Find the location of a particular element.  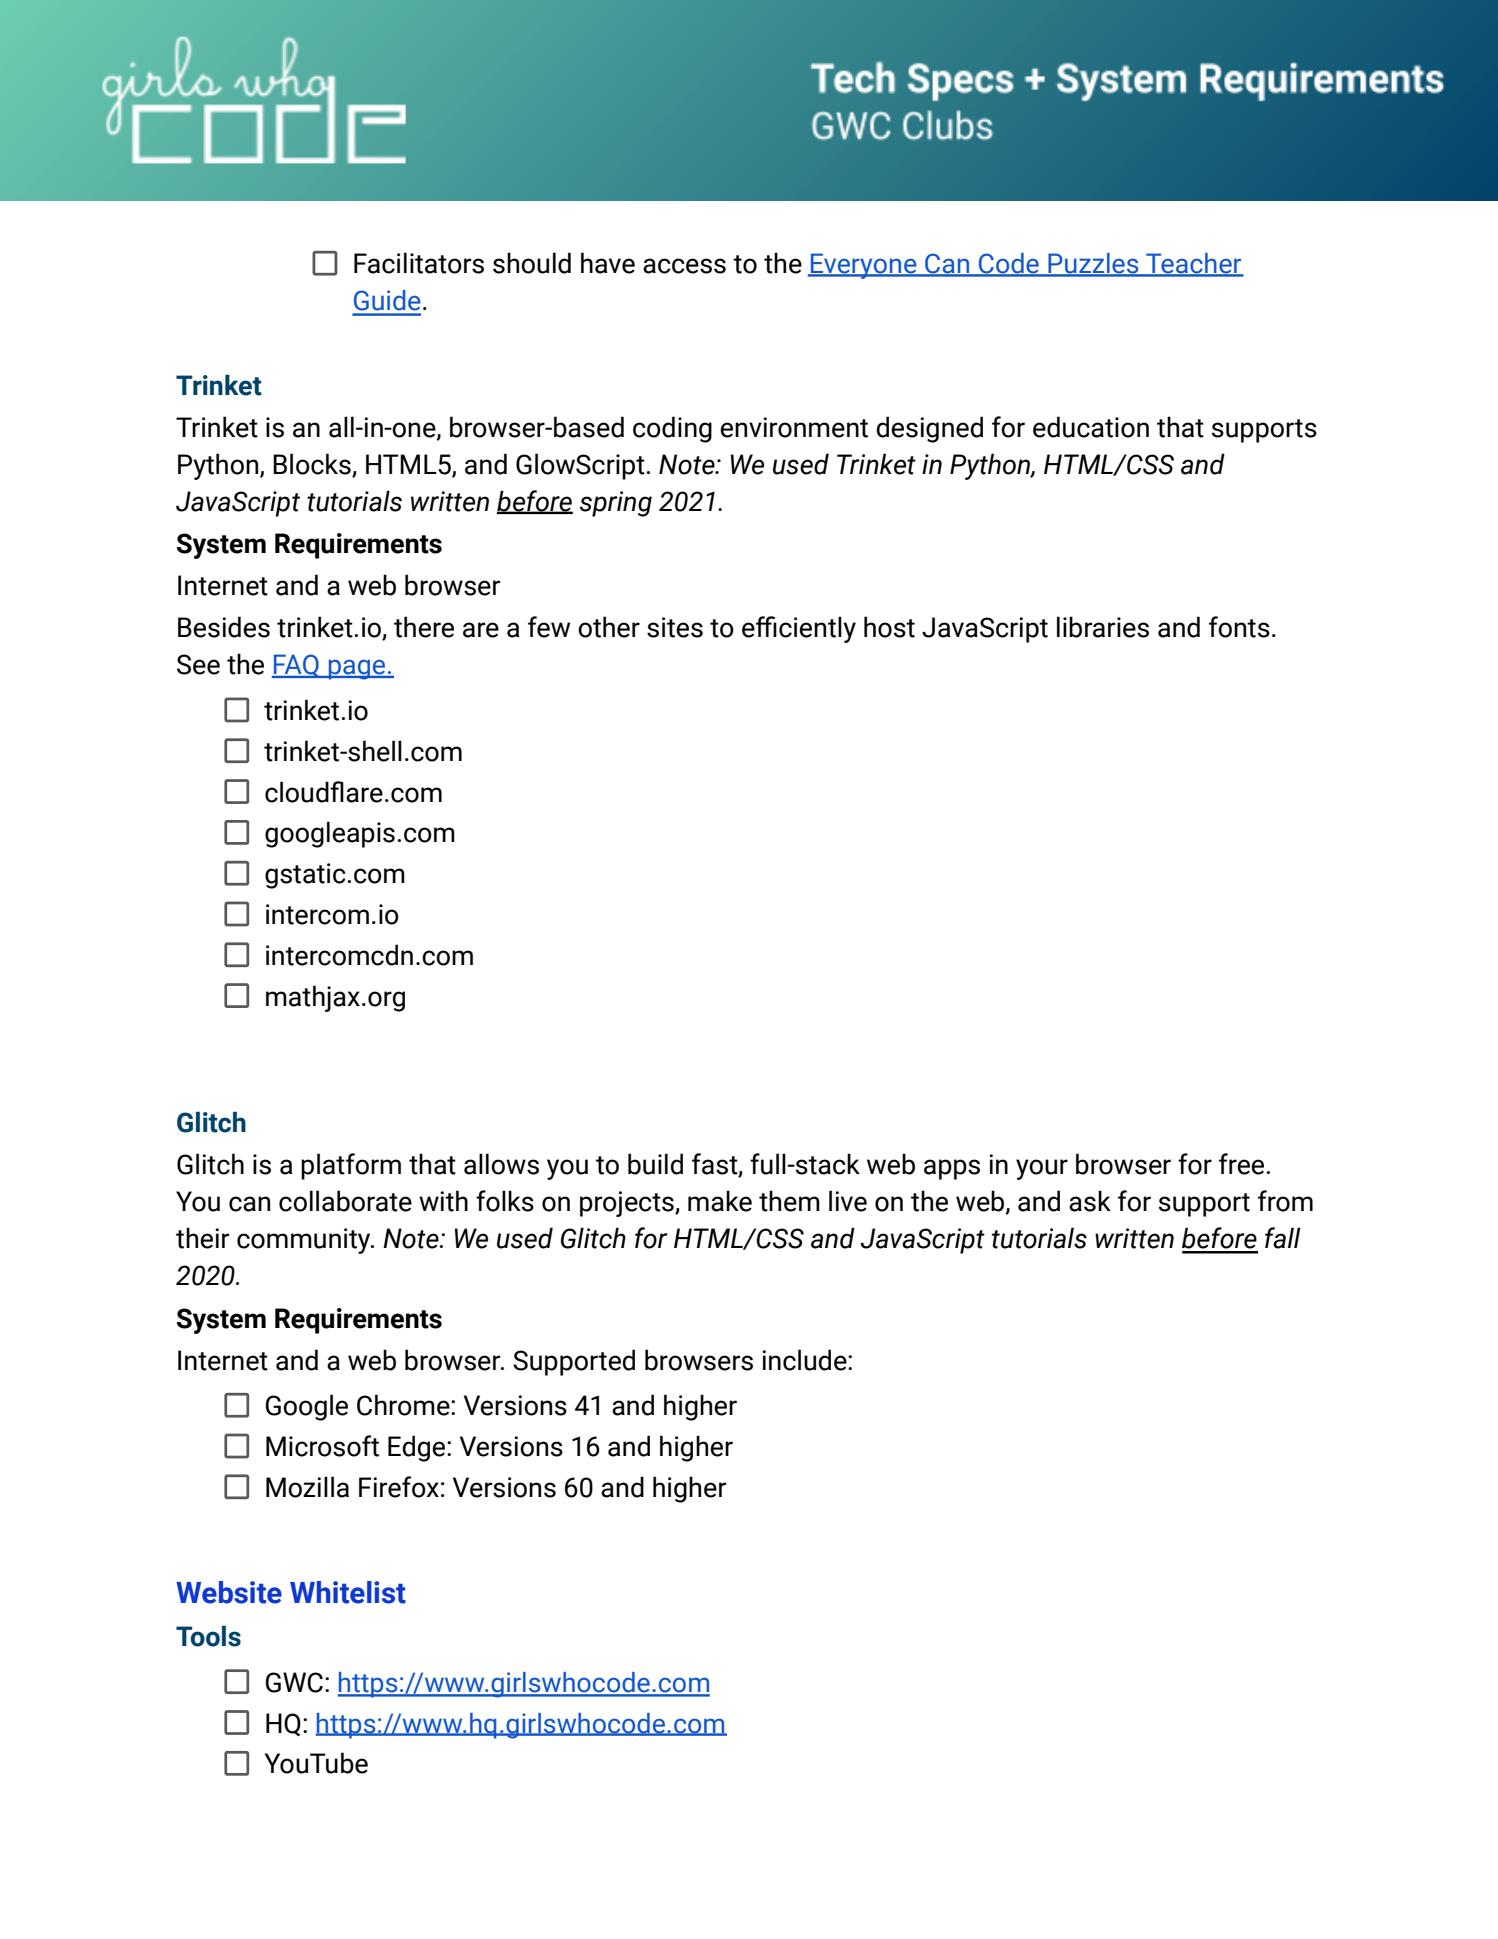

Whitelist is located at coordinates (348, 1592).
